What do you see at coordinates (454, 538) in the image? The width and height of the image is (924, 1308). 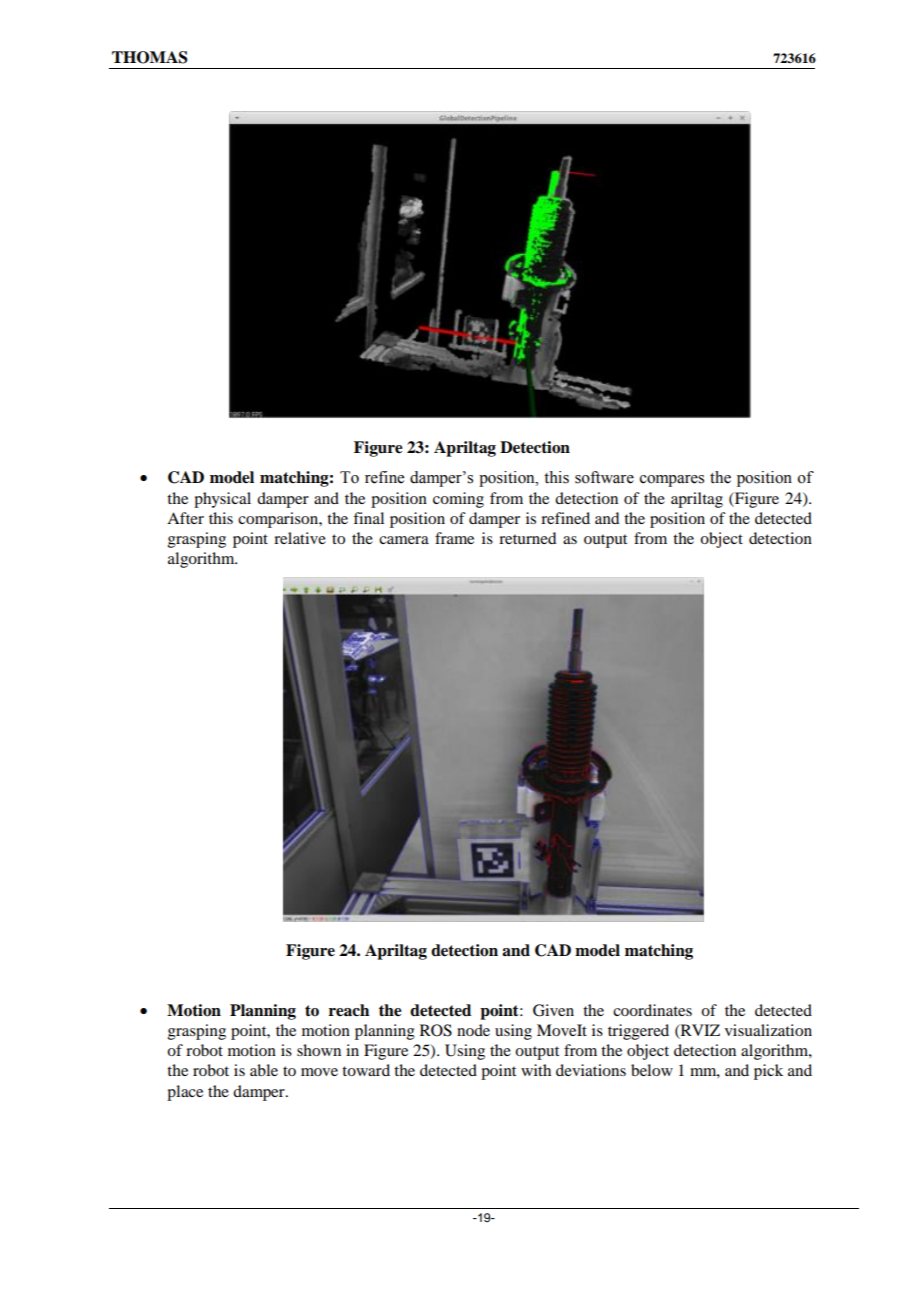 I see `frame` at bounding box center [454, 538].
